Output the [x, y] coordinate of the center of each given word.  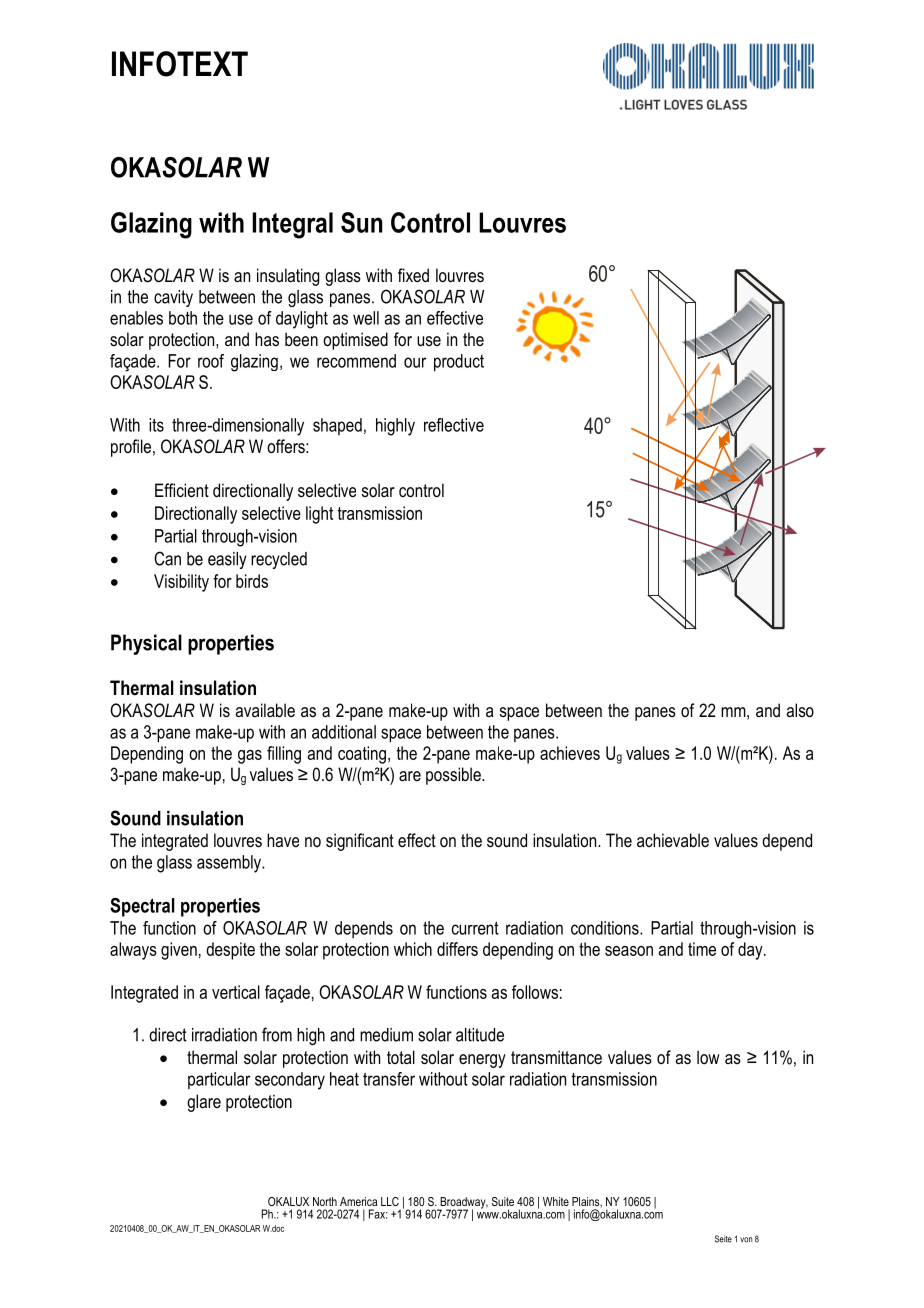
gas [250, 757]
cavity [173, 298]
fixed [413, 275]
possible [454, 776]
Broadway [463, 1204]
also [800, 710]
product [459, 363]
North [325, 1201]
